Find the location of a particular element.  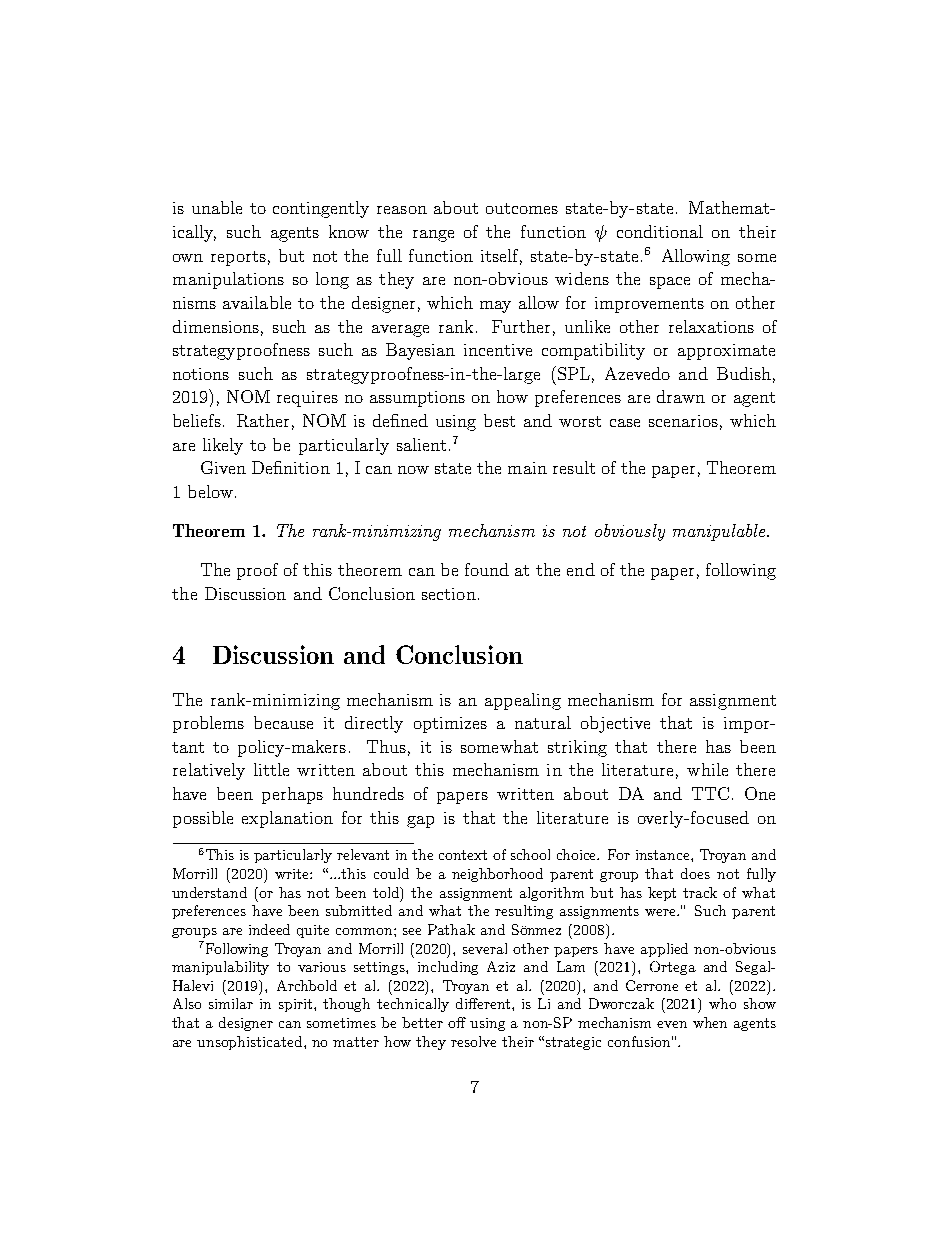

similar is located at coordinates (231, 1003).
